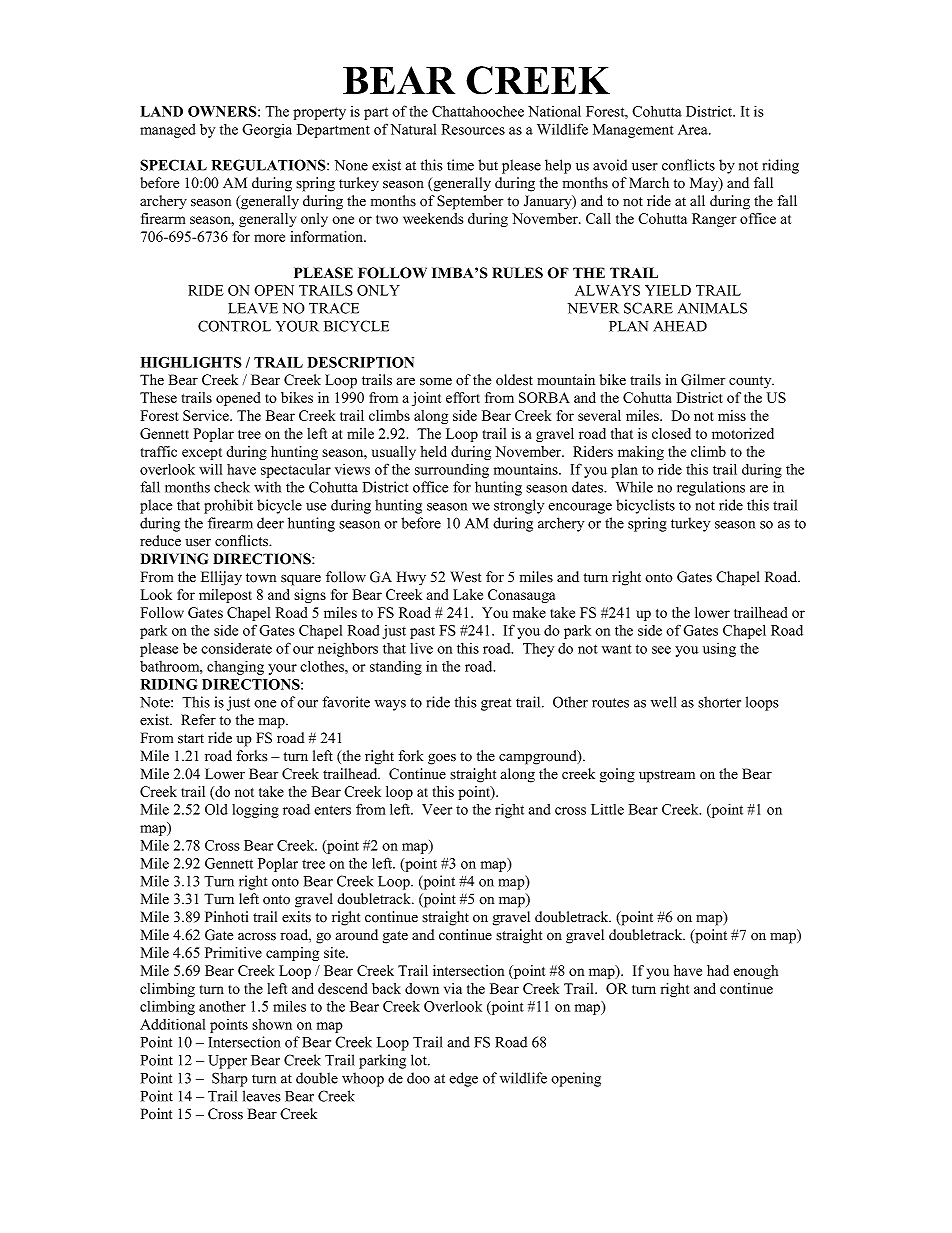 This page has width=952, height=1233. I want to click on Upper, so click(227, 1062).
